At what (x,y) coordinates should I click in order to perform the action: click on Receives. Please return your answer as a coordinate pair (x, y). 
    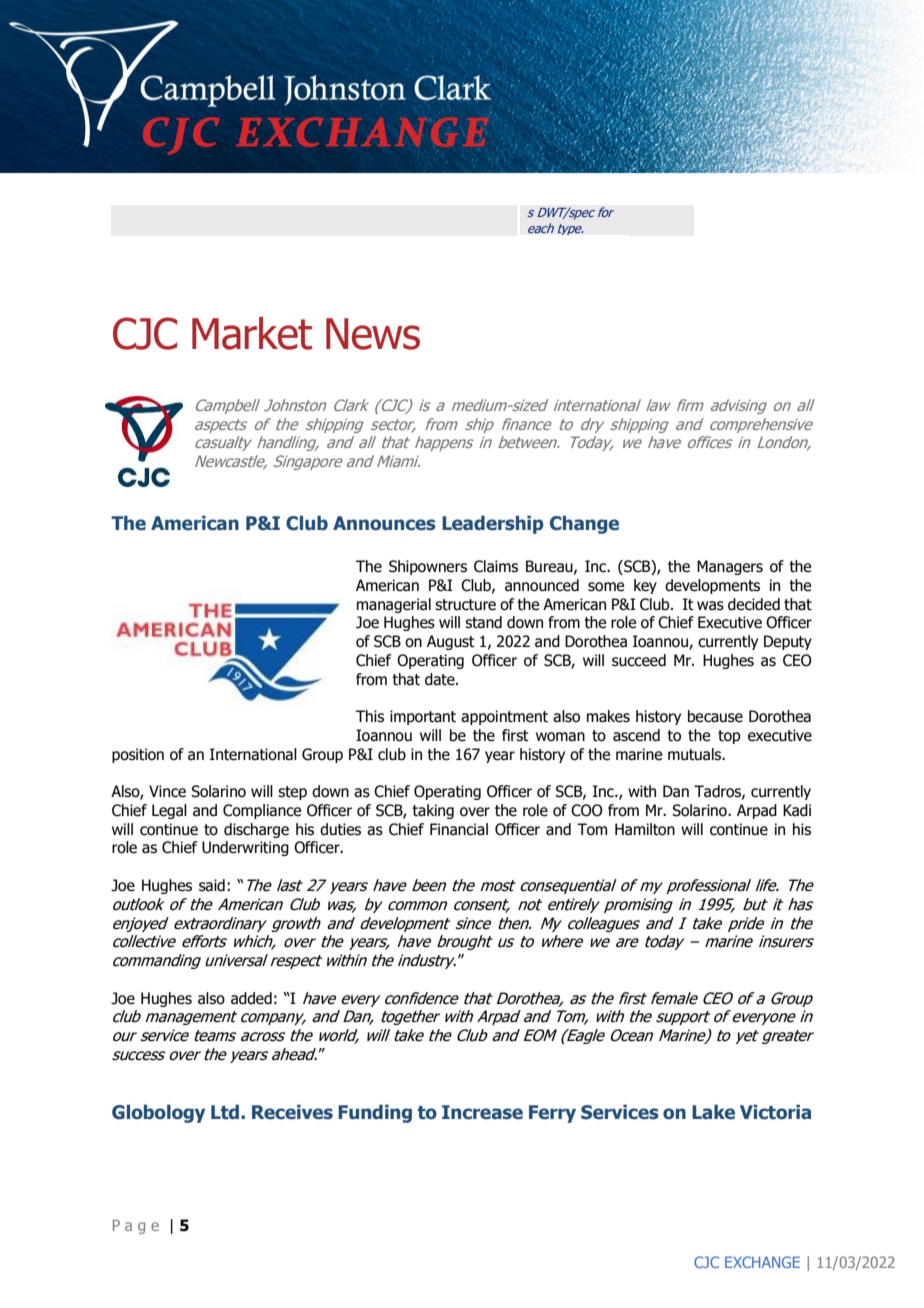
    Looking at the image, I should click on (292, 1112).
